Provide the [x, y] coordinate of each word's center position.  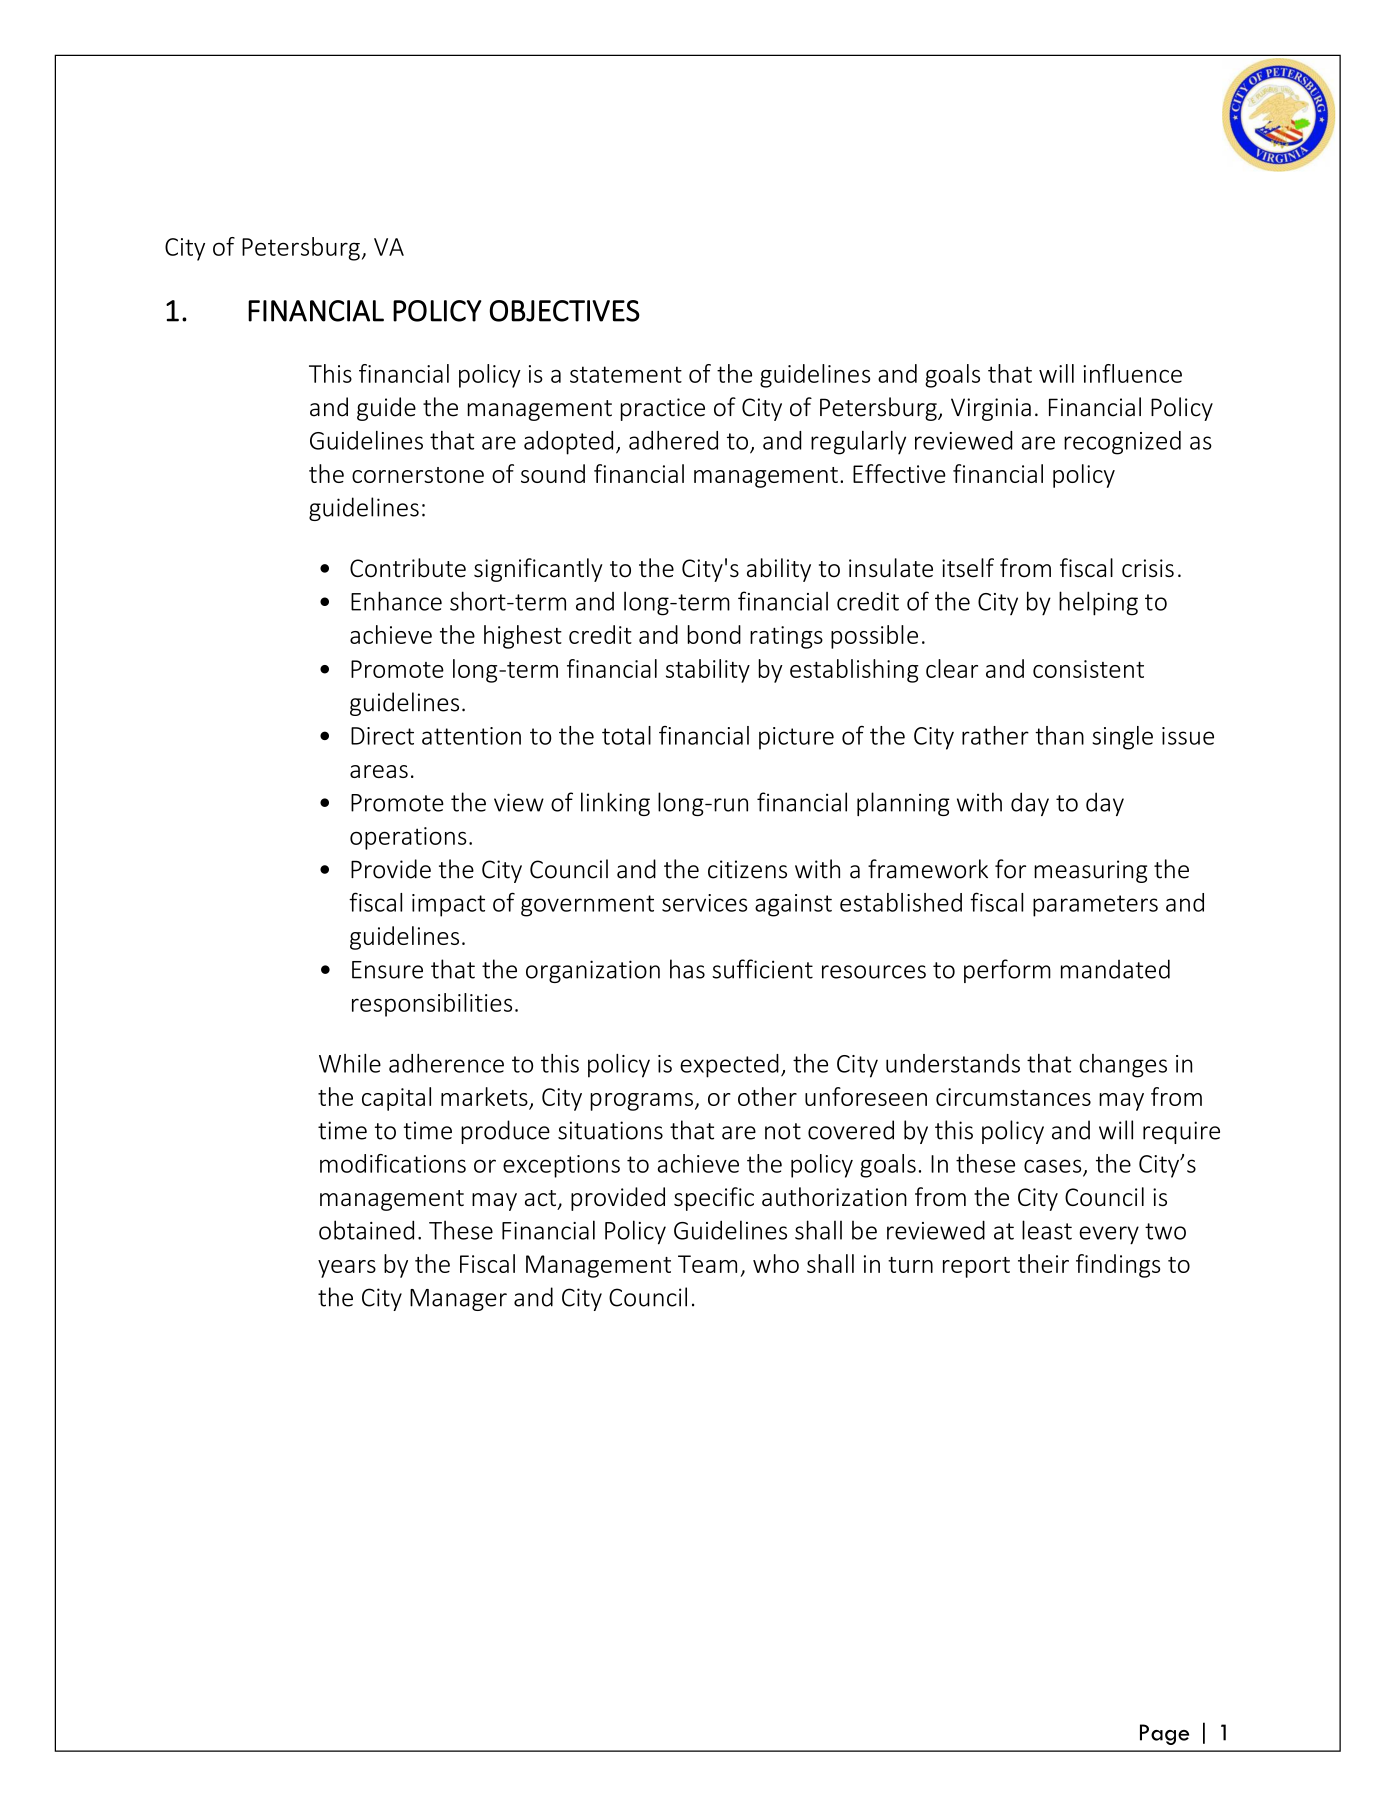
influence [1132, 373]
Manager [458, 1300]
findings [1118, 1266]
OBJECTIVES [565, 311]
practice [663, 409]
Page [1164, 1734]
